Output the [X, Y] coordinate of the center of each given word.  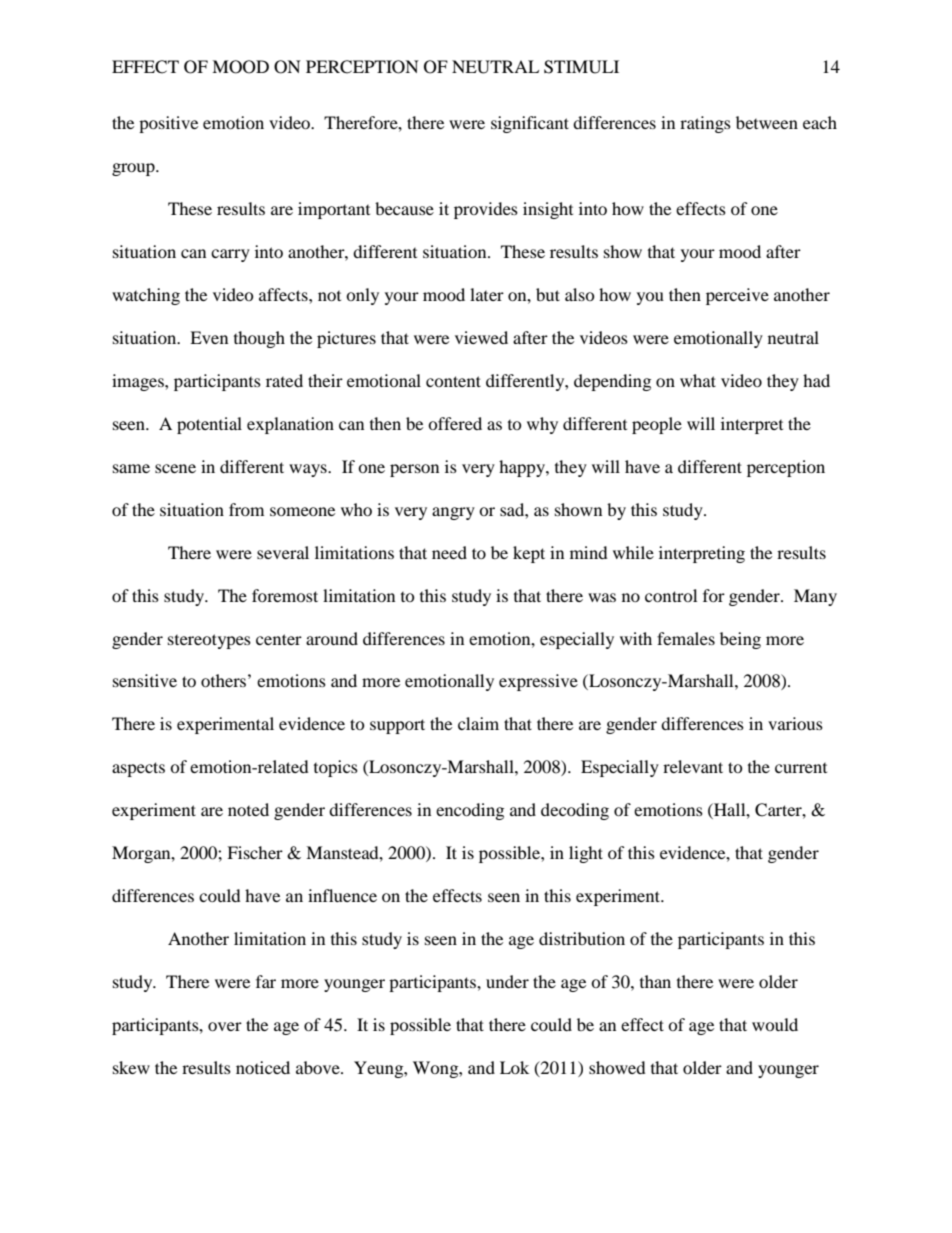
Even [209, 337]
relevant [693, 766]
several [283, 552]
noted [248, 809]
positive [168, 124]
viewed [481, 337]
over [225, 1026]
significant [530, 124]
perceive [737, 296]
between [767, 122]
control [671, 595]
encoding [470, 811]
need [449, 552]
